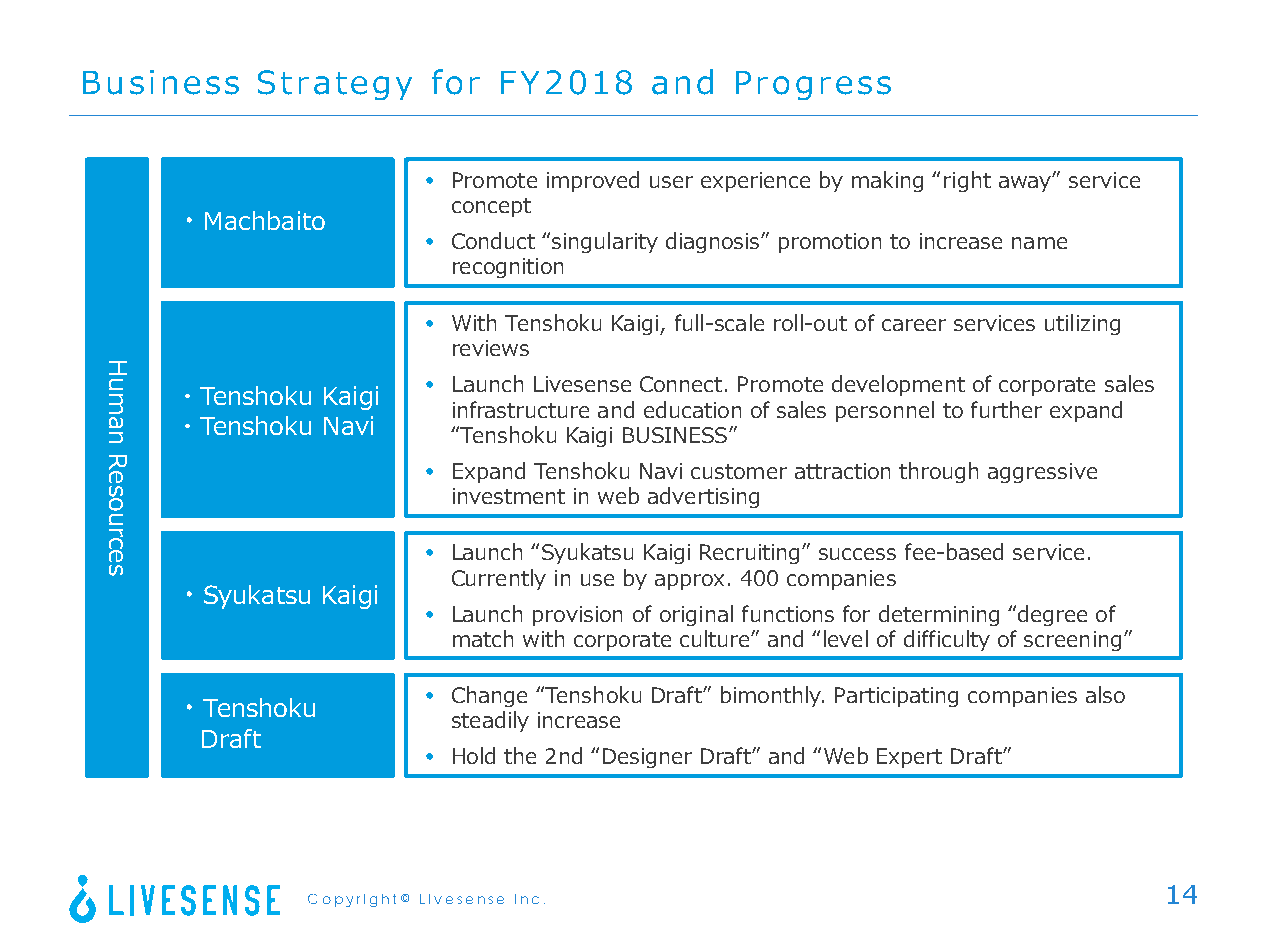 This screenshot has height=952, width=1270. I want to click on reviews, so click(491, 348).
